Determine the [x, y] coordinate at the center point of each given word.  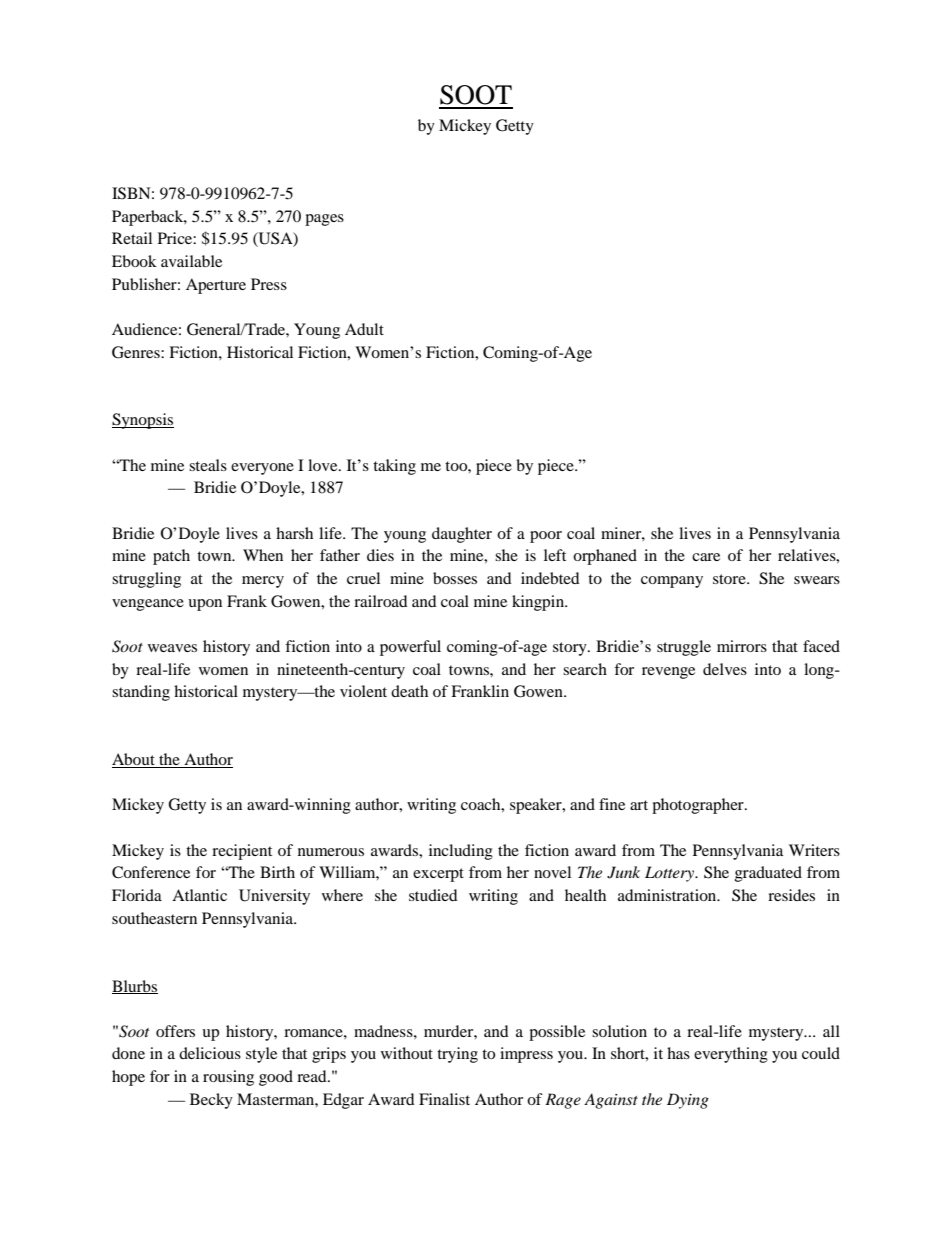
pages [324, 220]
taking [394, 467]
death [409, 691]
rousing [228, 1078]
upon [205, 605]
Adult [364, 329]
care [706, 557]
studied [433, 895]
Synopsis [143, 421]
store [730, 579]
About [134, 760]
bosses [455, 578]
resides [791, 895]
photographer [699, 806]
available [191, 261]
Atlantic [199, 895]
